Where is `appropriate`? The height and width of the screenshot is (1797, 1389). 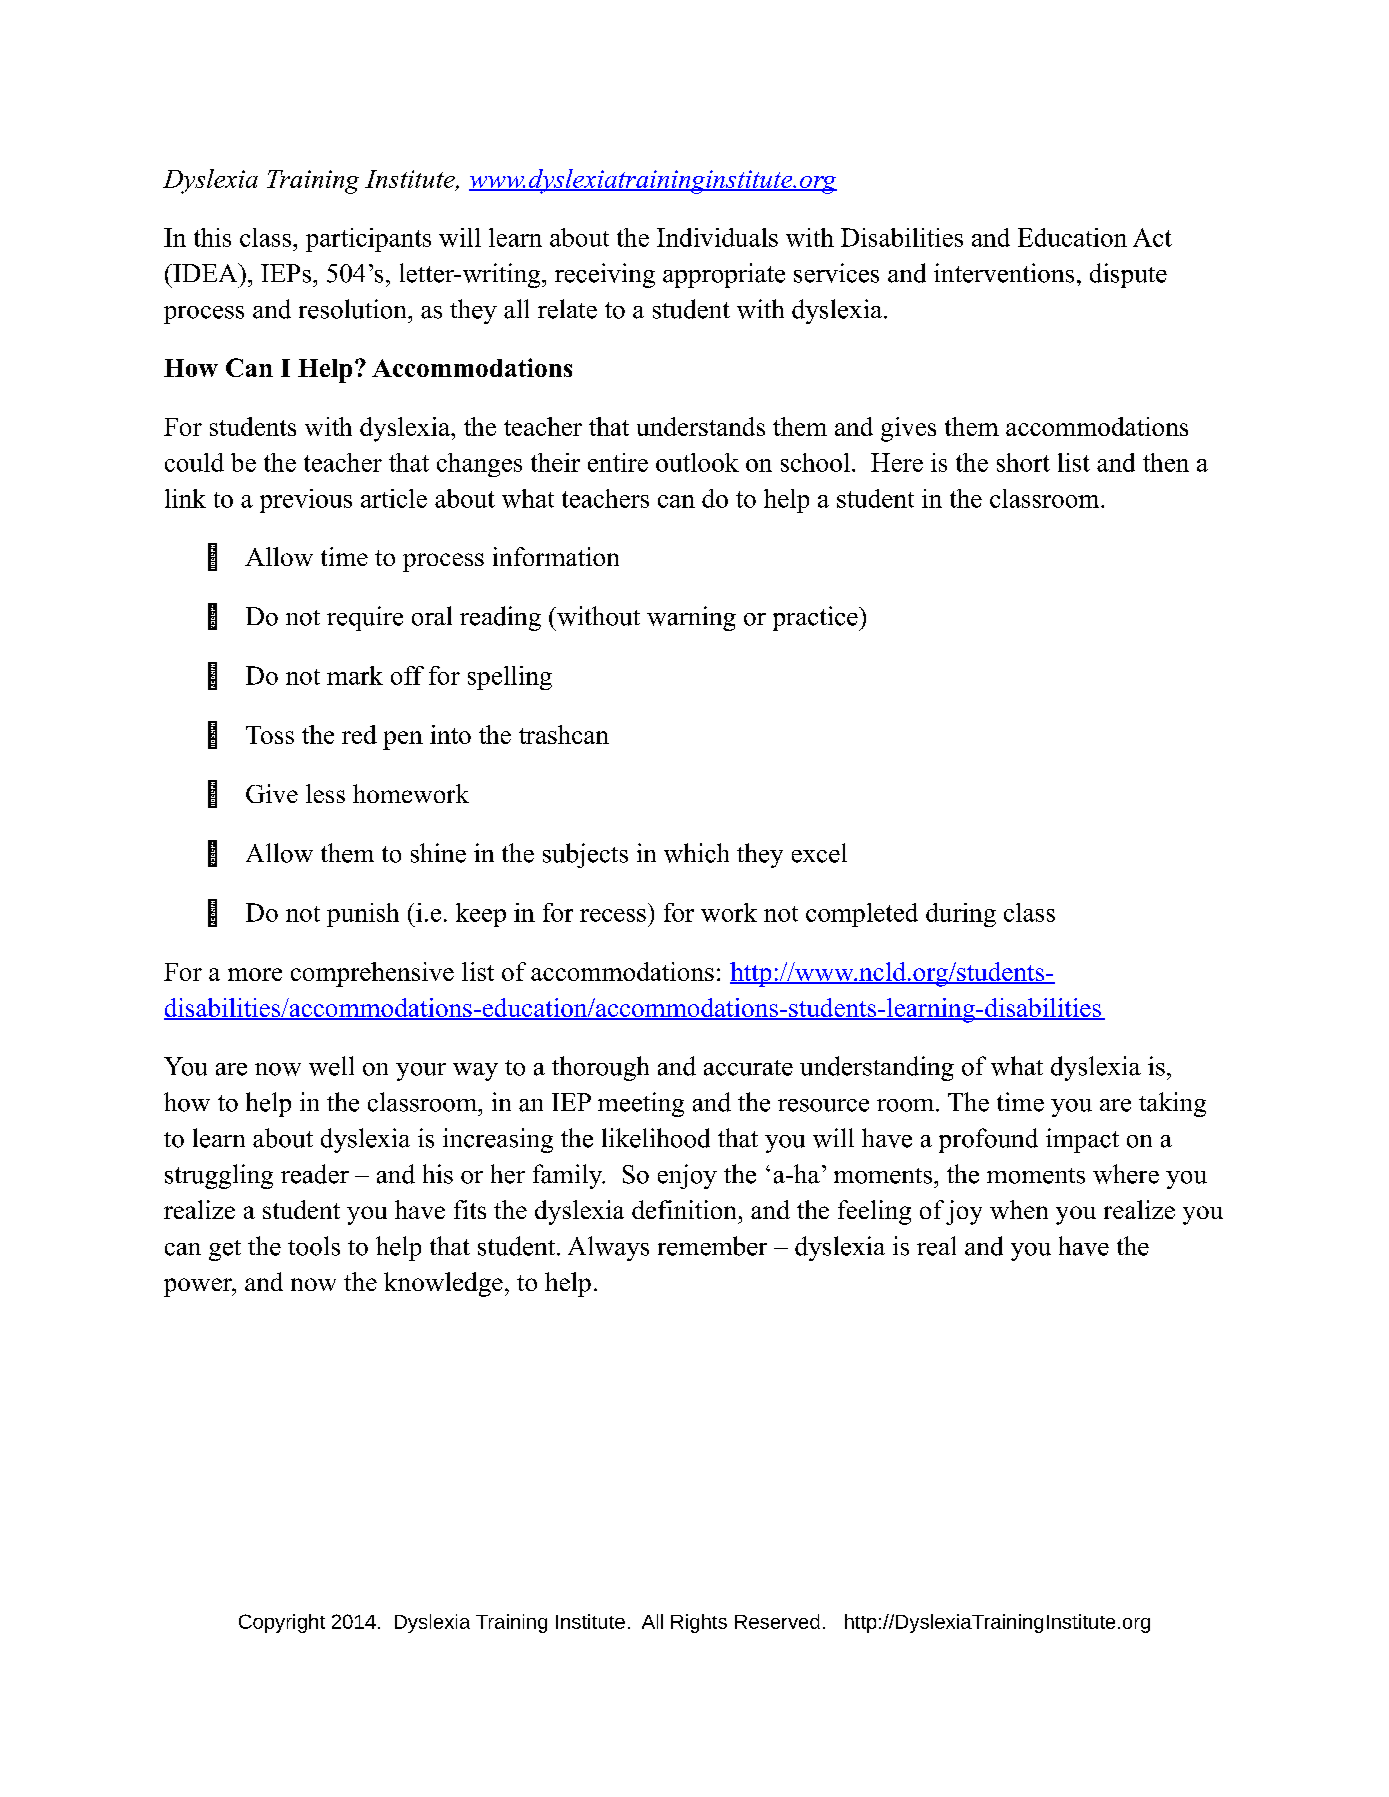
appropriate is located at coordinates (724, 275).
